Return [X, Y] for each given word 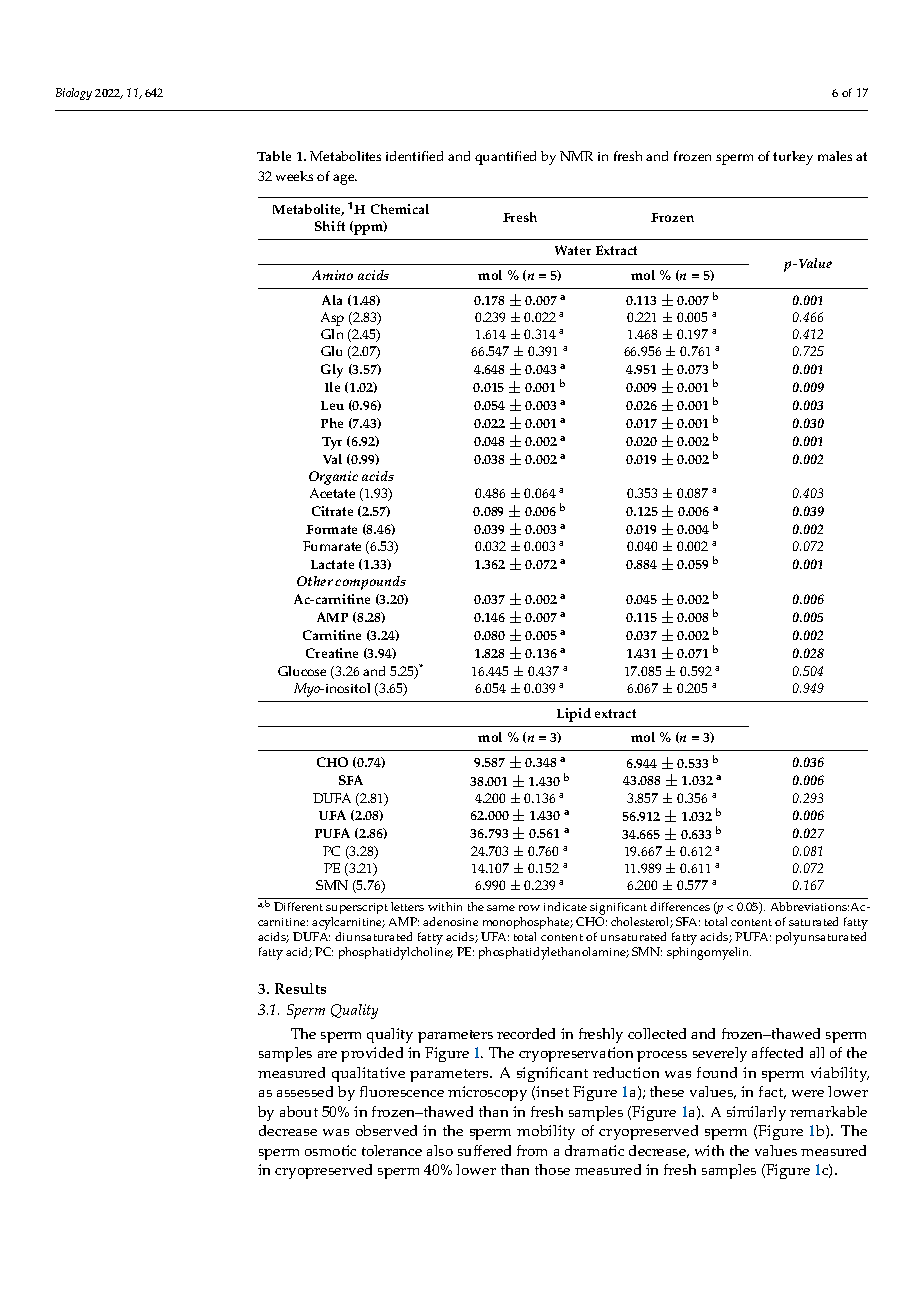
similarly [756, 1113]
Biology [74, 94]
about [299, 1111]
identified [414, 156]
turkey [793, 158]
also [440, 1150]
